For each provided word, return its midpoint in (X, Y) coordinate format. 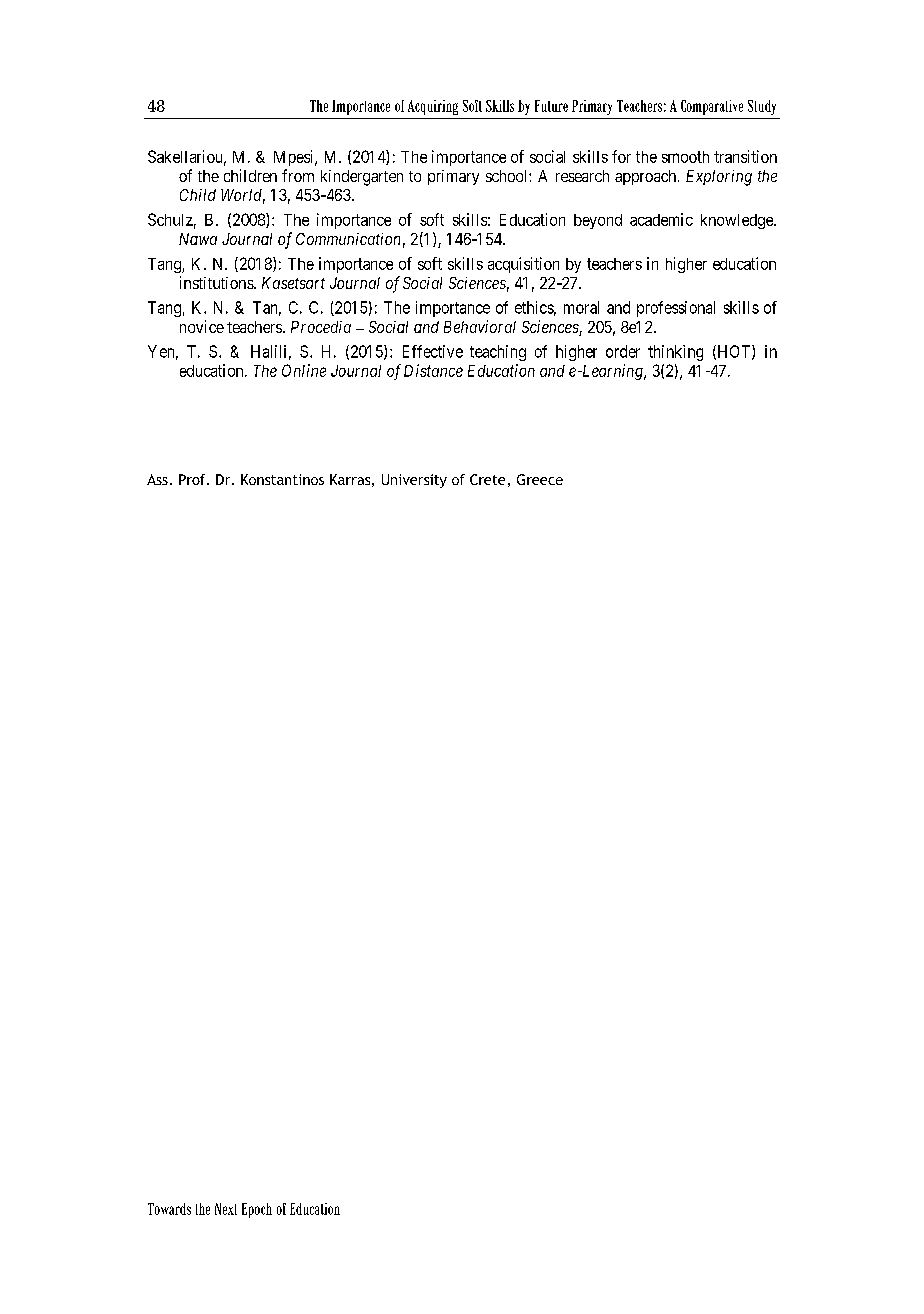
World (243, 196)
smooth (685, 157)
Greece (540, 479)
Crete (487, 479)
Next (226, 1209)
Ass (157, 479)
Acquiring (433, 107)
